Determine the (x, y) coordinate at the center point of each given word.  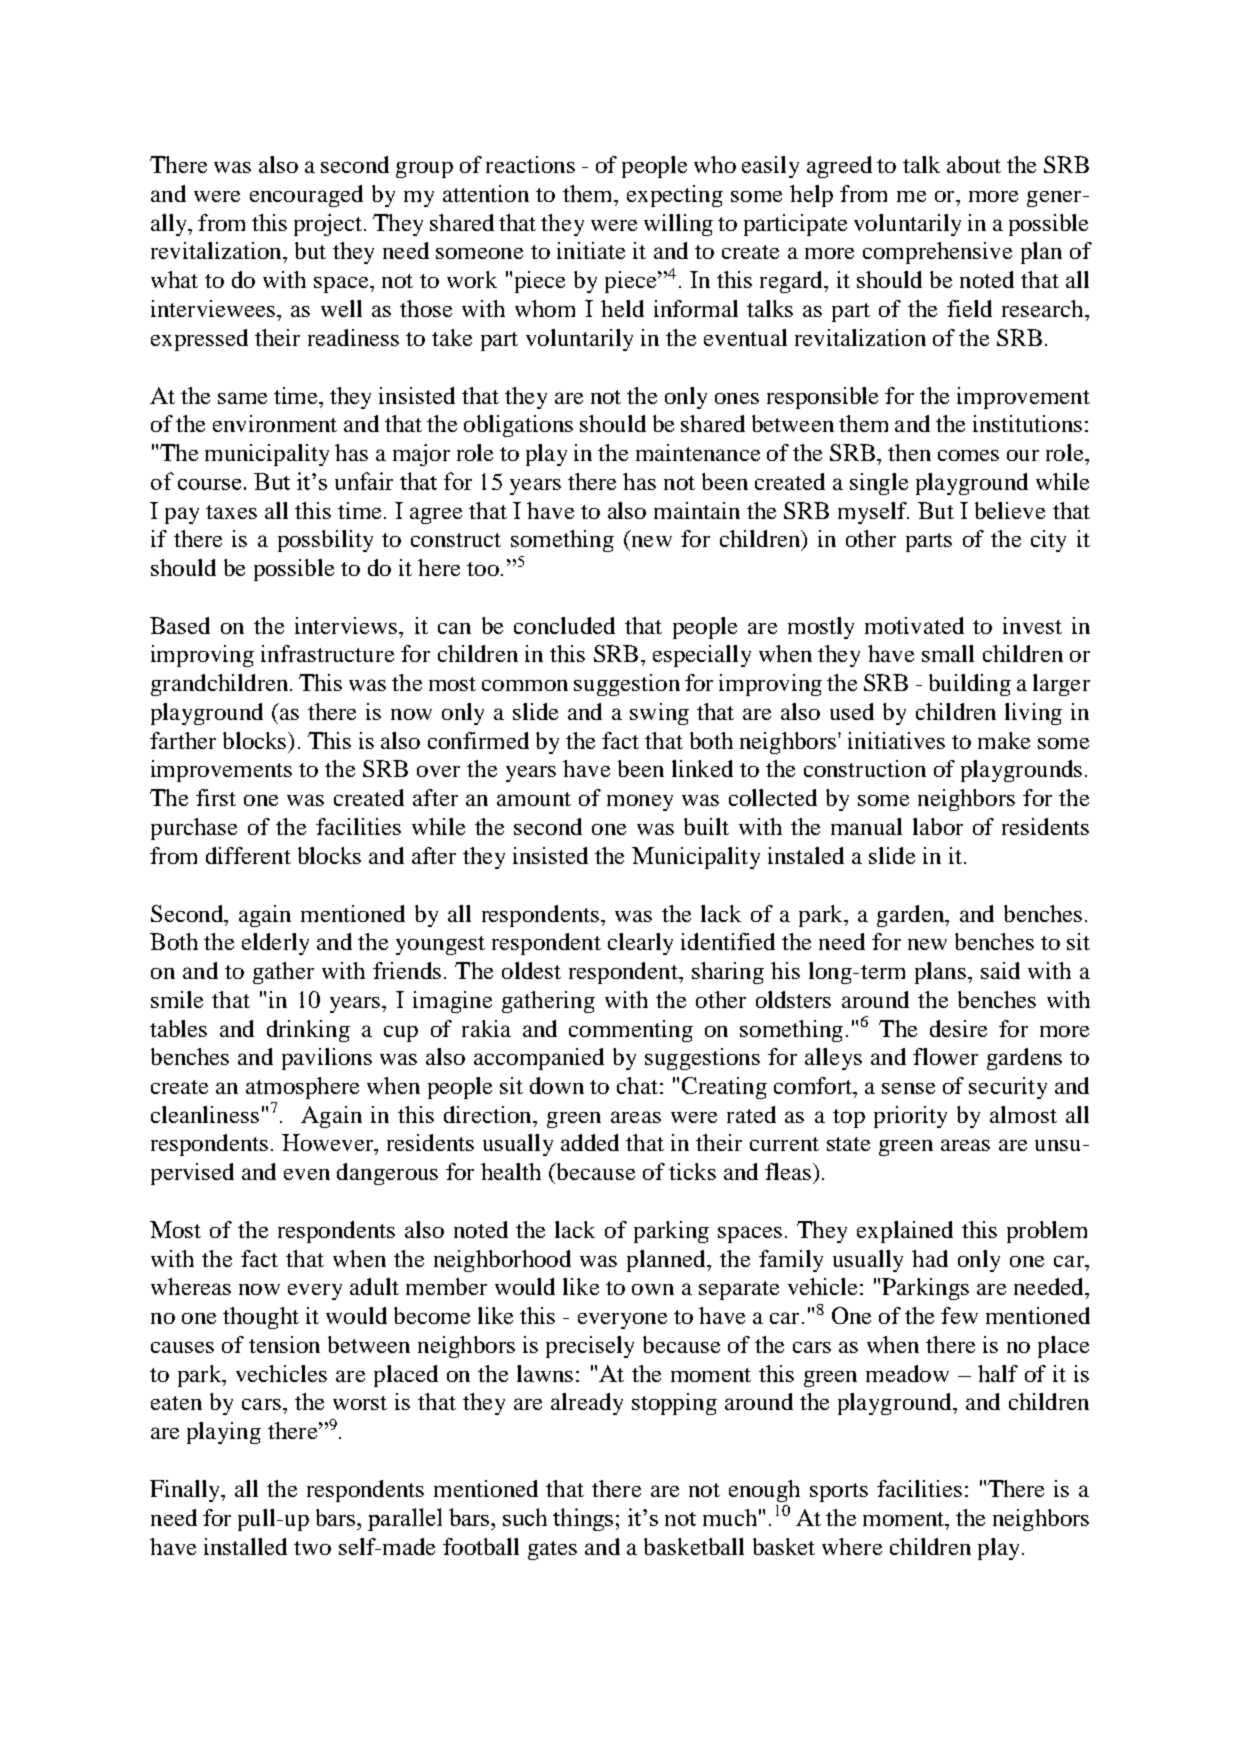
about (974, 164)
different (248, 855)
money (640, 803)
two (312, 1548)
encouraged (306, 196)
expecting (675, 196)
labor (938, 826)
